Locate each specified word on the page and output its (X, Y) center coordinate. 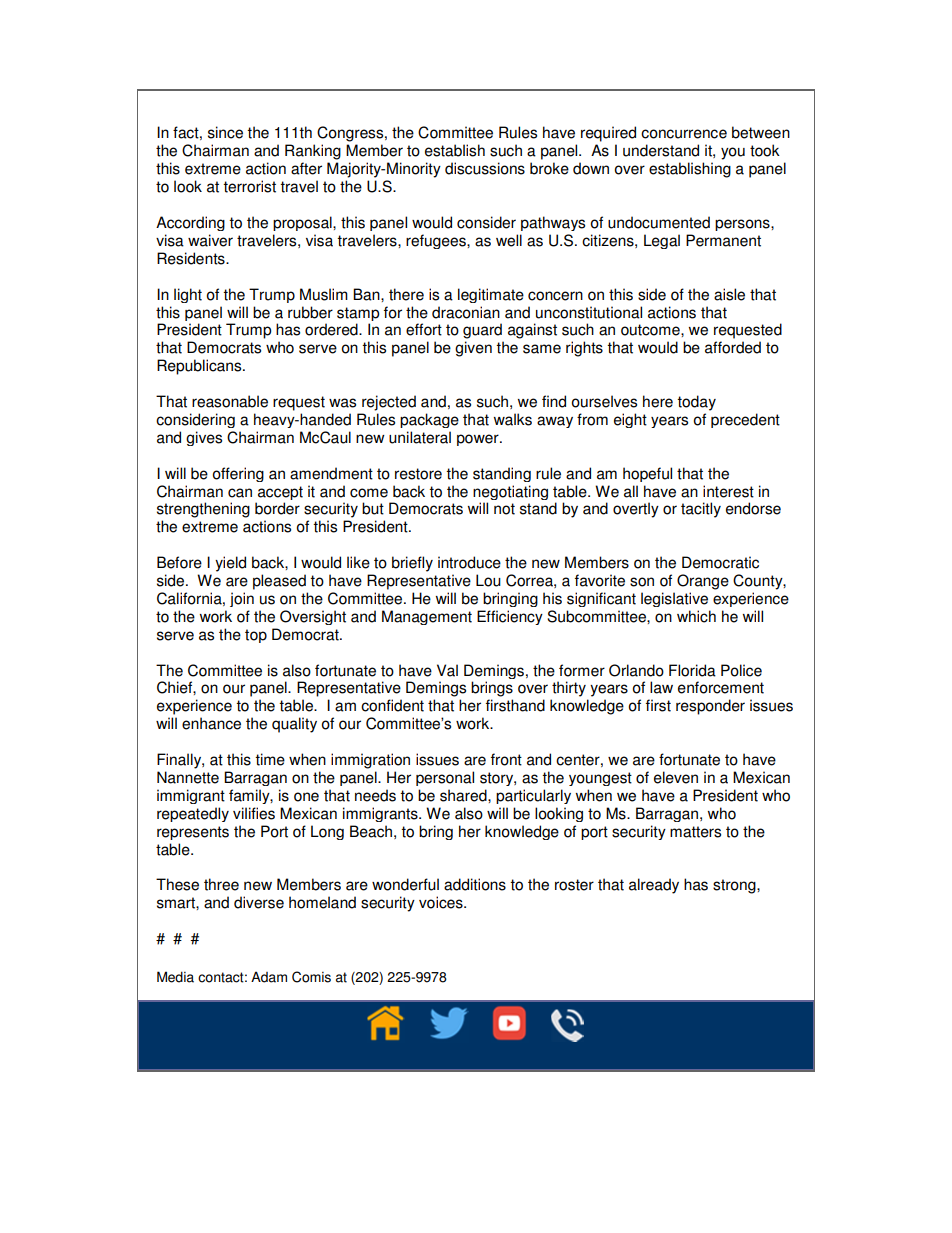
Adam (269, 977)
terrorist (249, 186)
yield (230, 564)
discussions (485, 168)
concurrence (684, 134)
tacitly (701, 510)
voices (442, 902)
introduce (469, 562)
